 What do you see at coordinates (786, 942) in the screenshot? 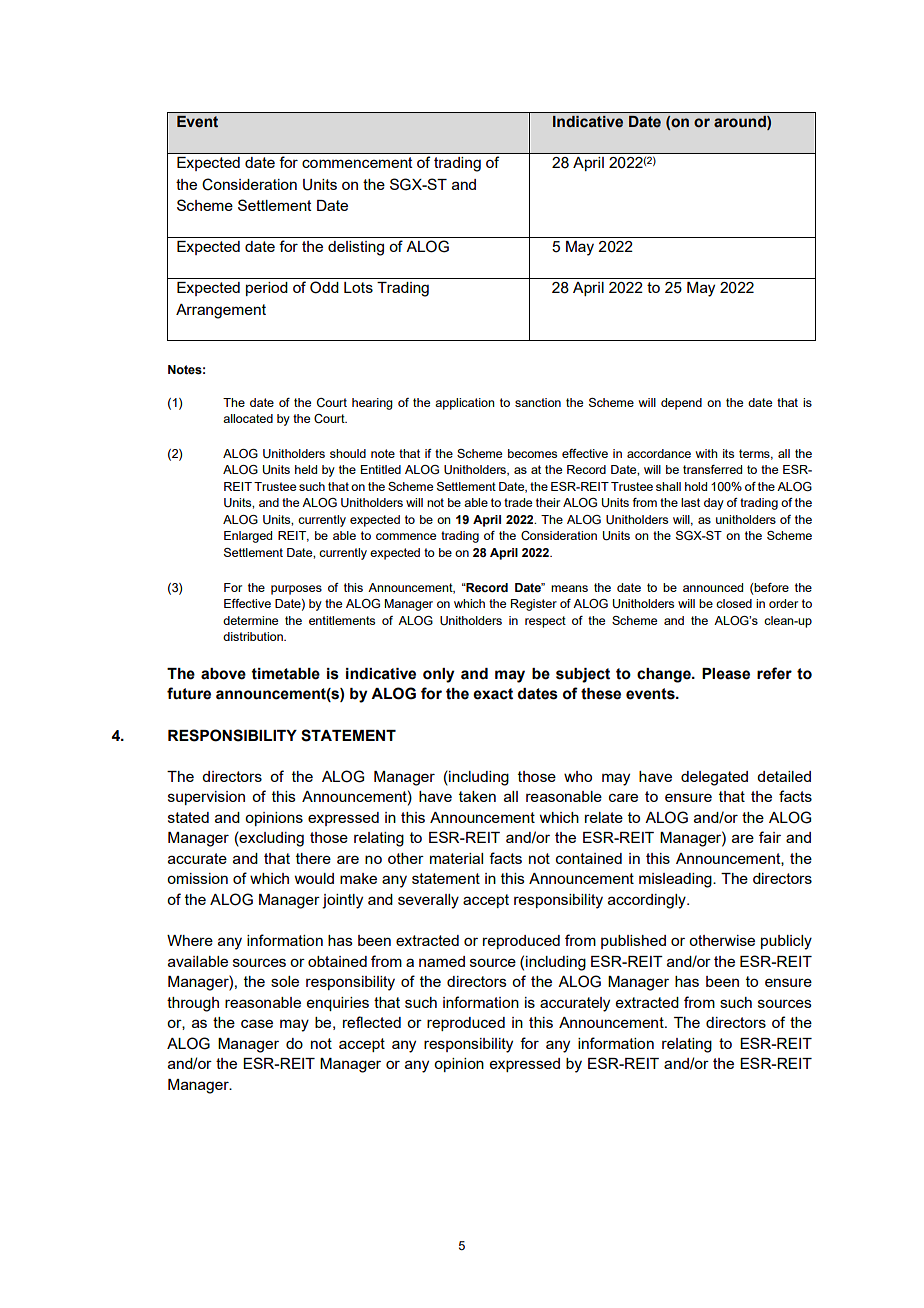
I see `publicly` at bounding box center [786, 942].
